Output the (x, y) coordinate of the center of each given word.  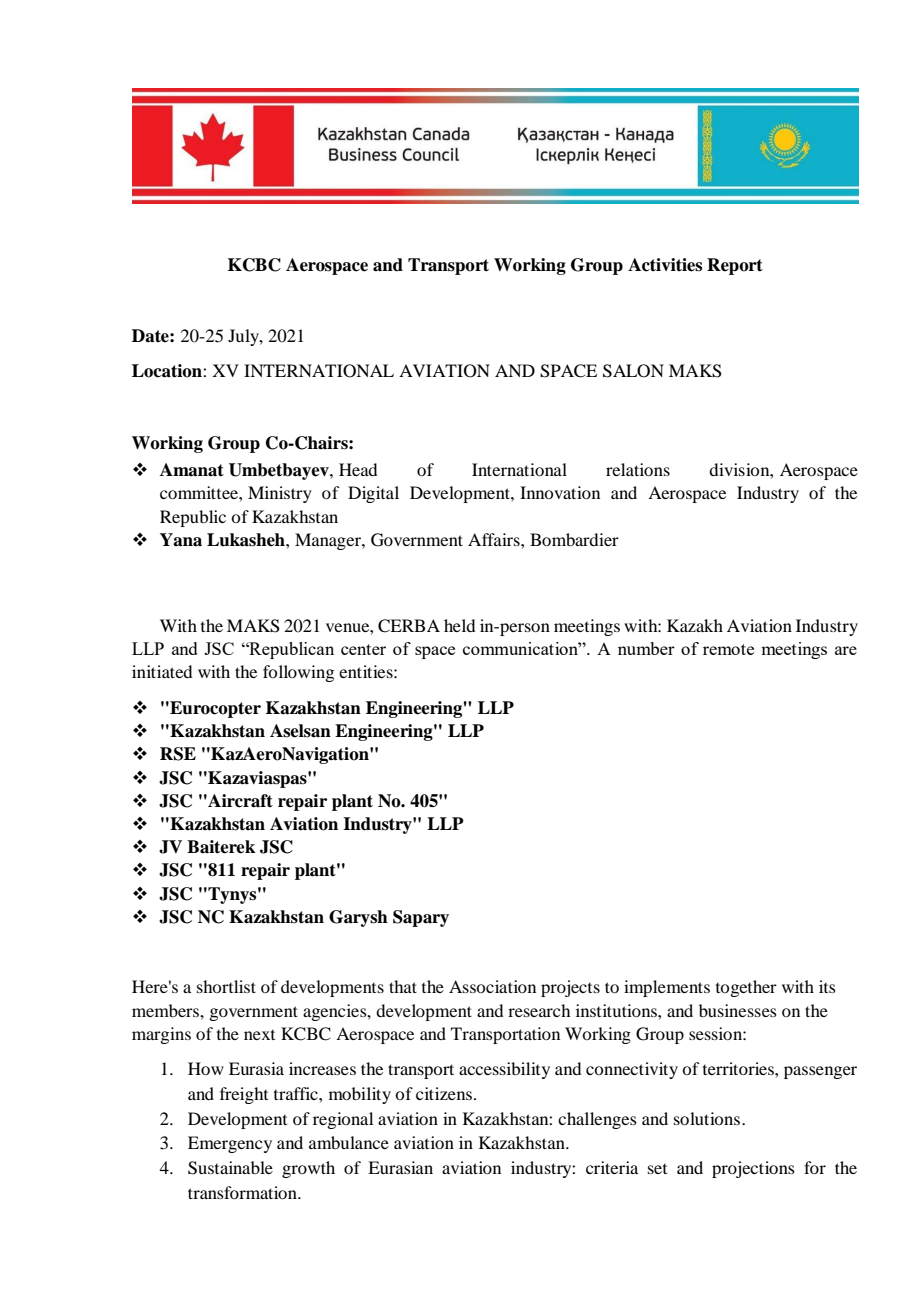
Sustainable (230, 1168)
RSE (178, 754)
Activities (665, 265)
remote (728, 649)
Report (735, 266)
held (459, 625)
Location (168, 371)
